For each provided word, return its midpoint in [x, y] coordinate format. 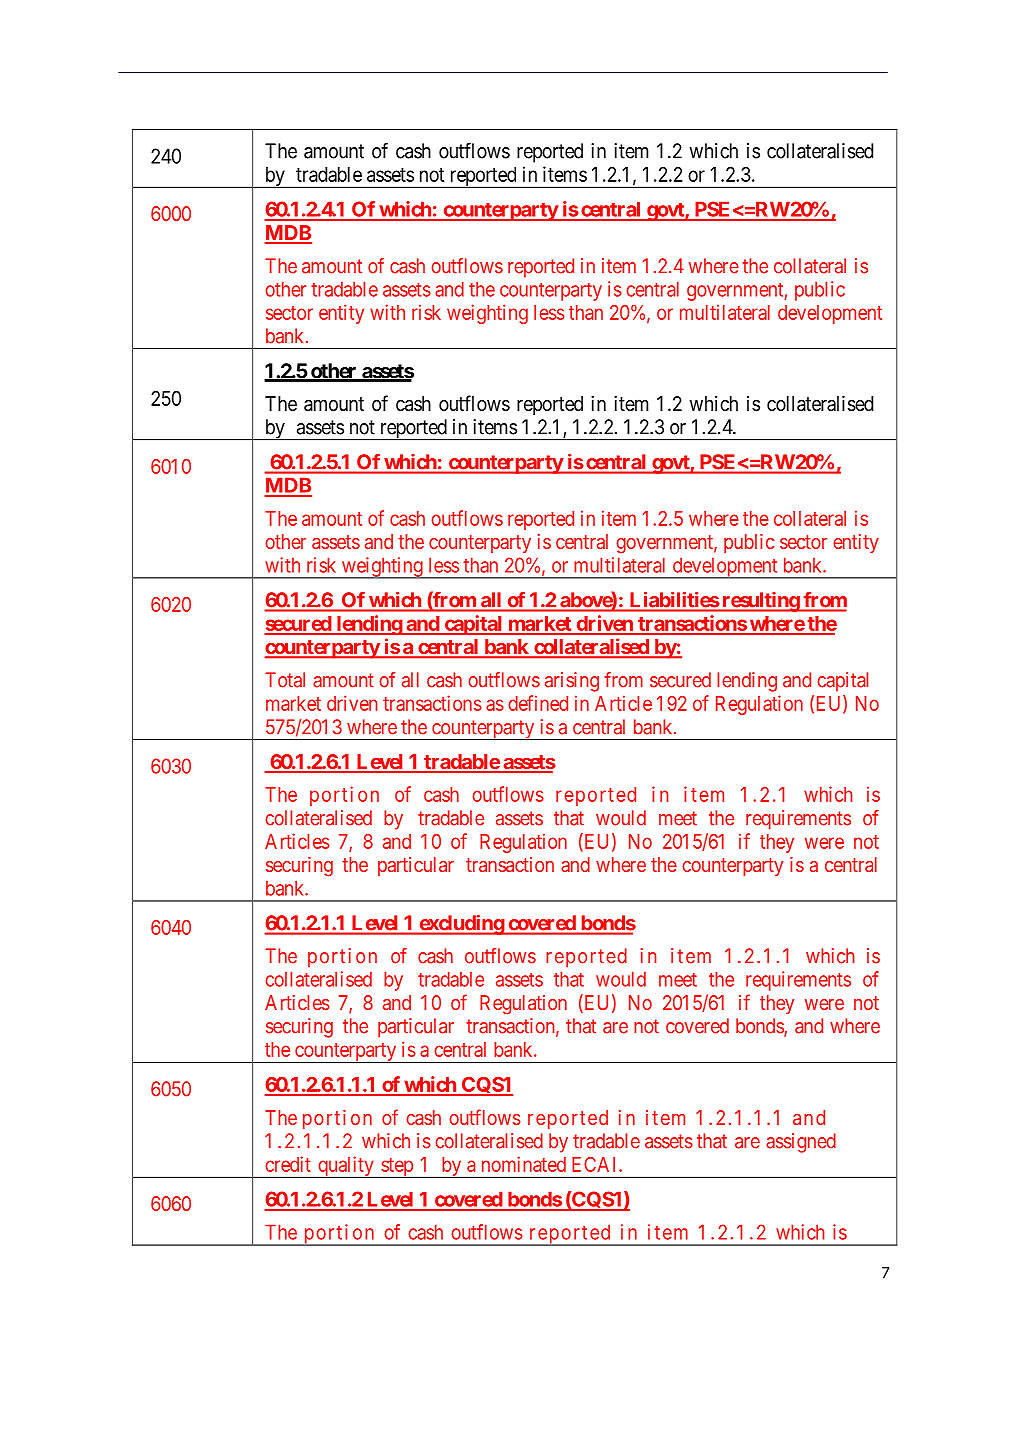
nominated [524, 1164]
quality [346, 1167]
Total [285, 680]
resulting [760, 602]
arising [572, 682]
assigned [801, 1143]
